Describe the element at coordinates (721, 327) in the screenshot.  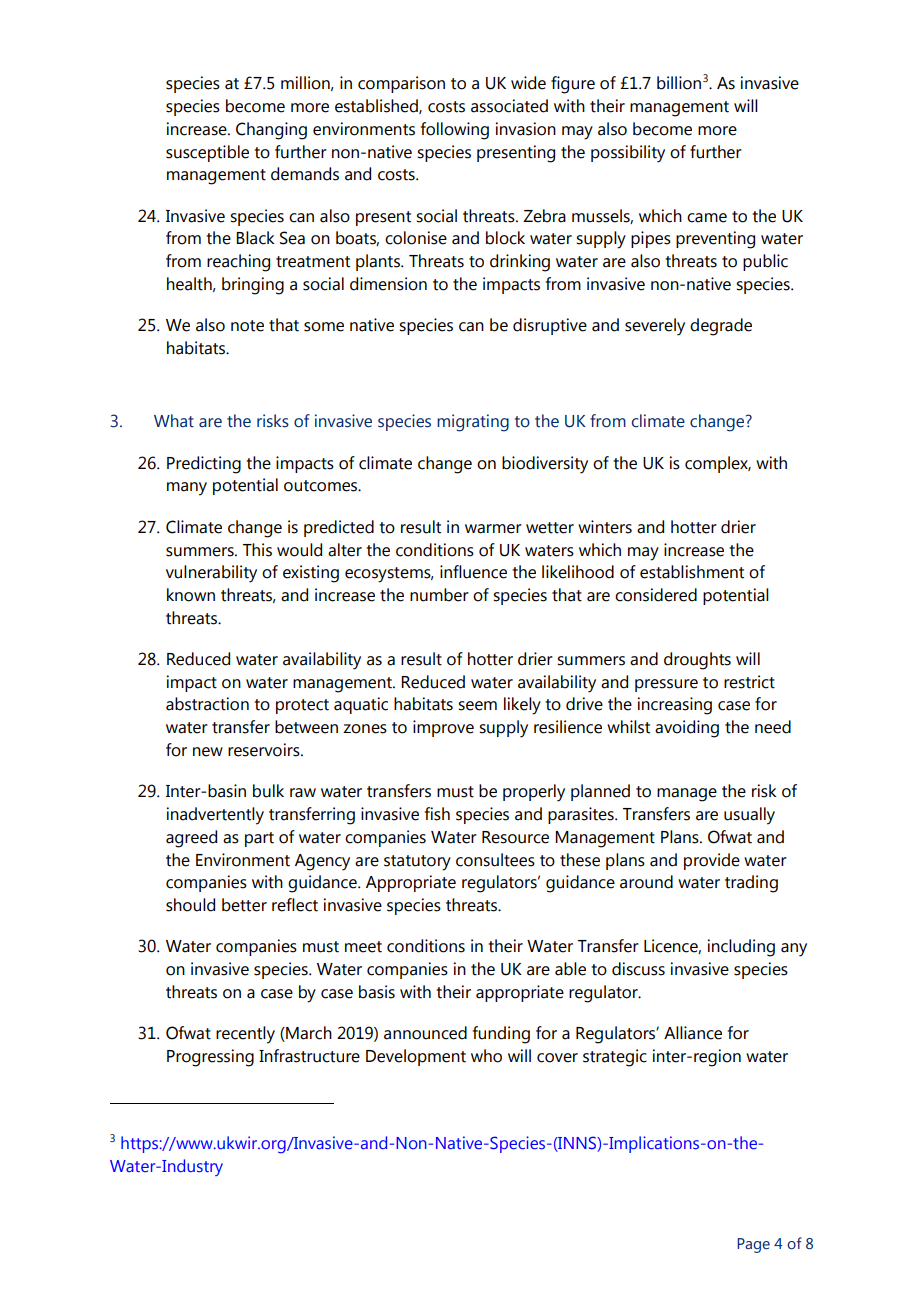
I see `degrade` at that location.
